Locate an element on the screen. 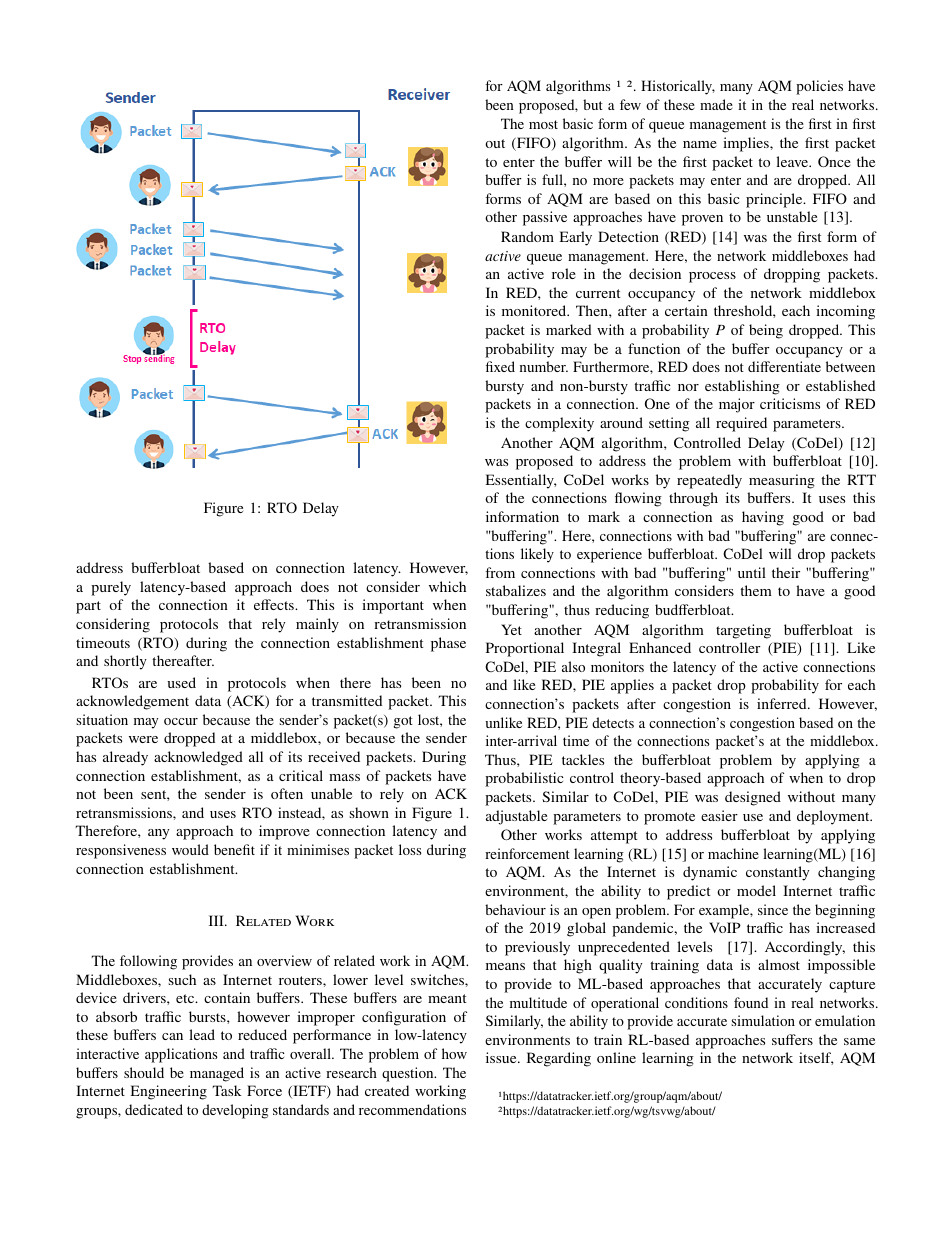 The height and width of the screenshot is (1233, 952). implies is located at coordinates (747, 144).
